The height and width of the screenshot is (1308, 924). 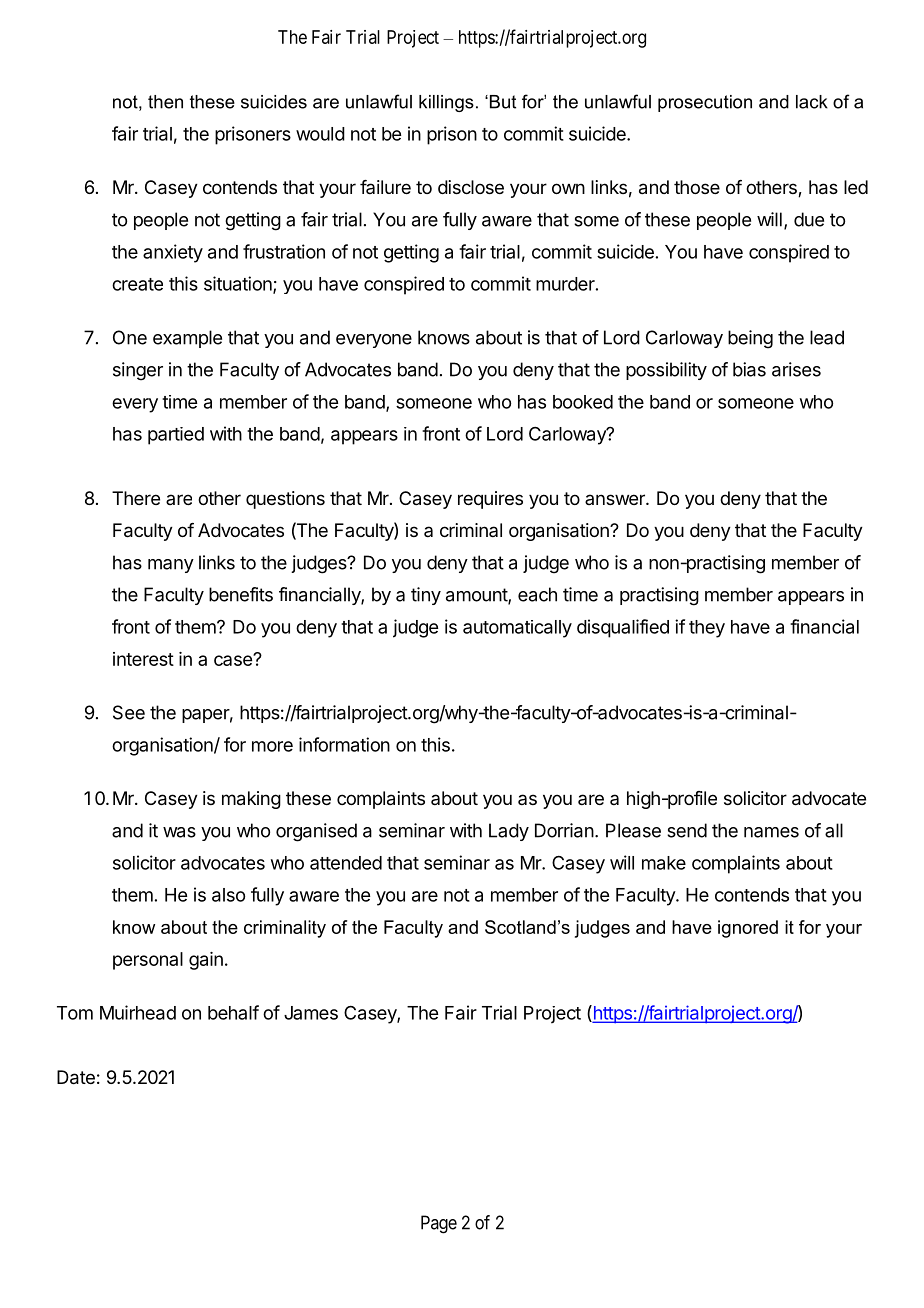 What do you see at coordinates (148, 961) in the screenshot?
I see `personal` at bounding box center [148, 961].
